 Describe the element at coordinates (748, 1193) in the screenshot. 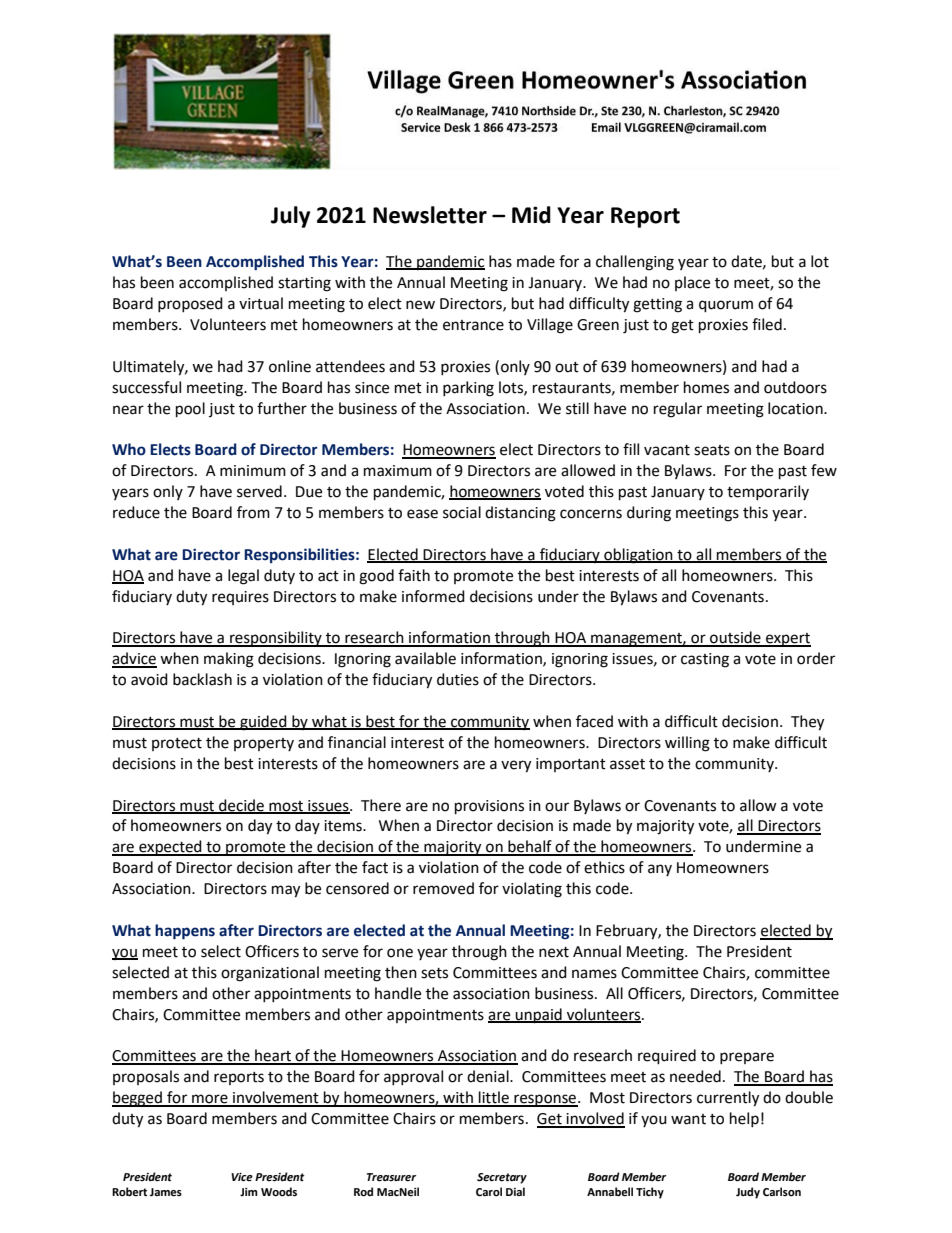

I see `Judy` at that location.
